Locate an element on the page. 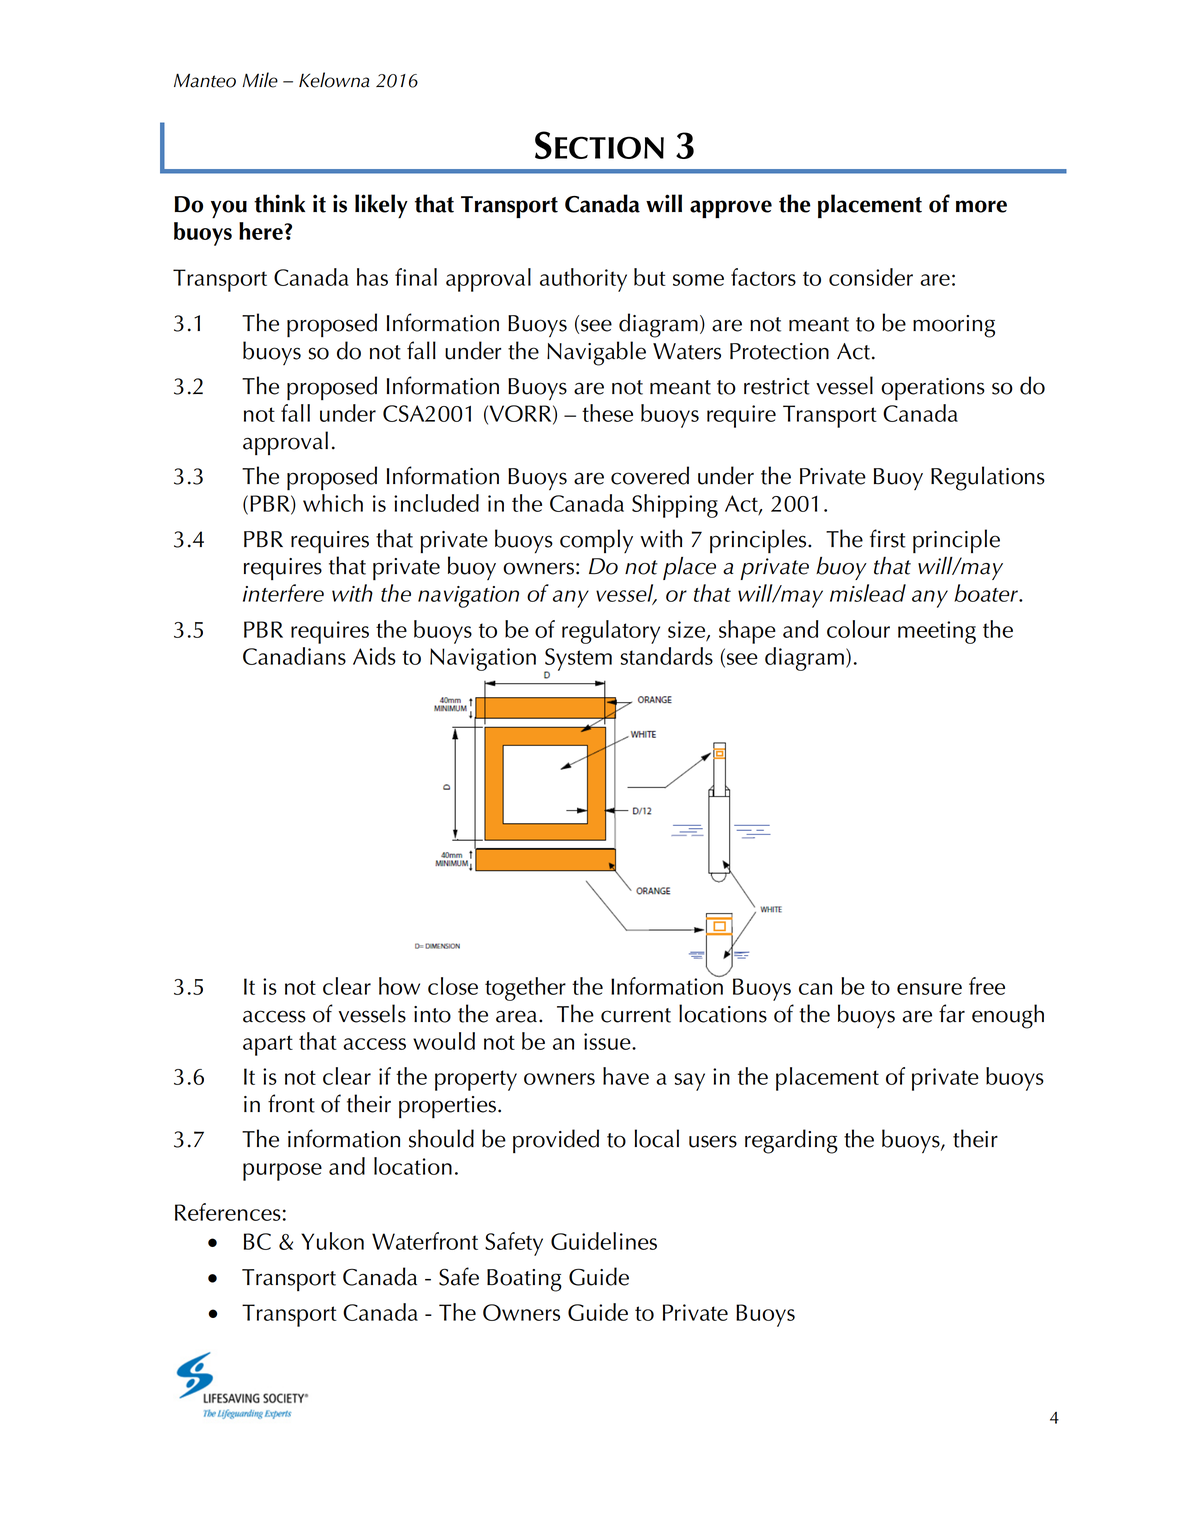 This document has height=1524, width=1177. regarding is located at coordinates (791, 1141).
